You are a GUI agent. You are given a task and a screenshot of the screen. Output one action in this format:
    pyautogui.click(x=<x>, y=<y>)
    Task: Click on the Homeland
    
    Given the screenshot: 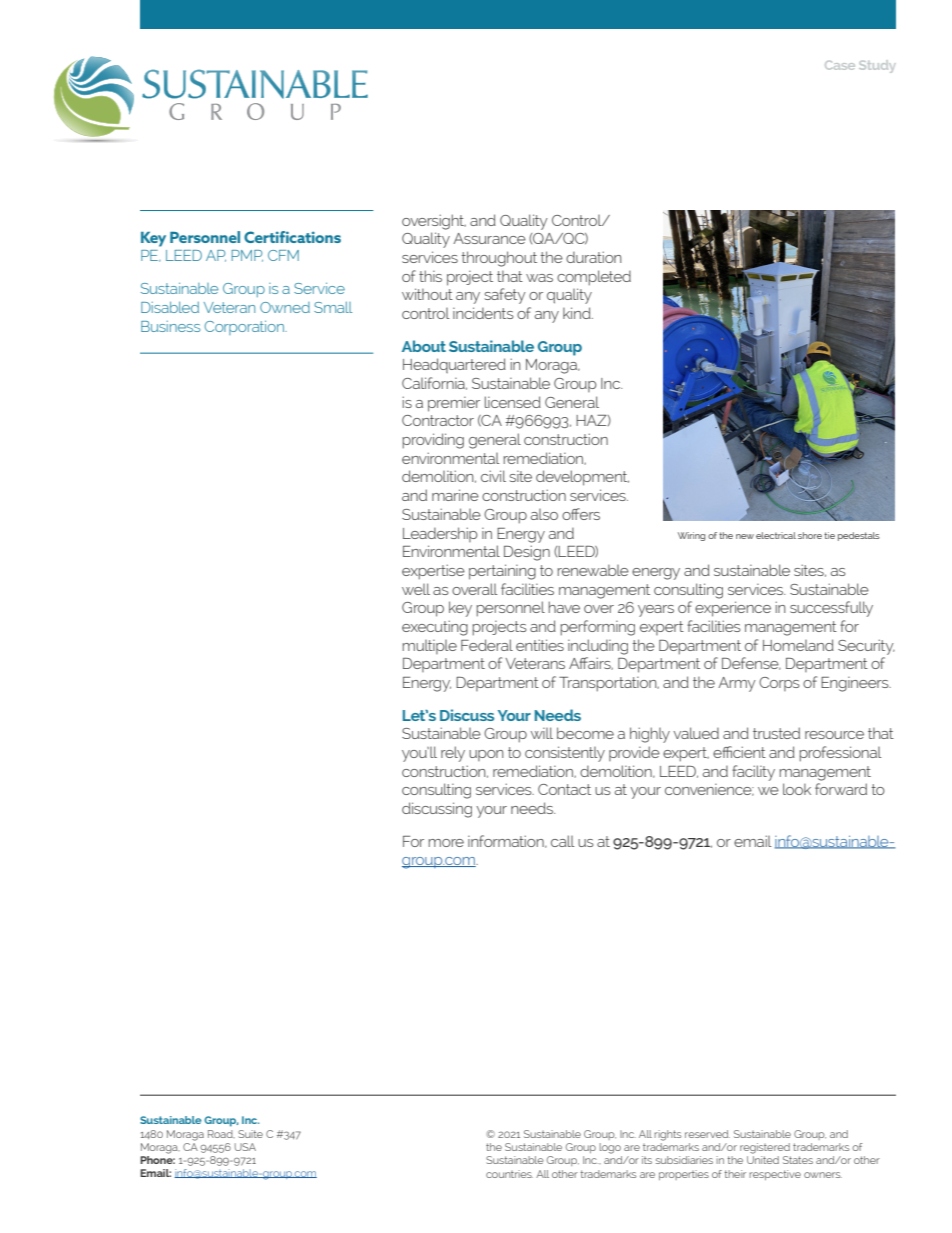 What is the action you would take?
    pyautogui.click(x=798, y=645)
